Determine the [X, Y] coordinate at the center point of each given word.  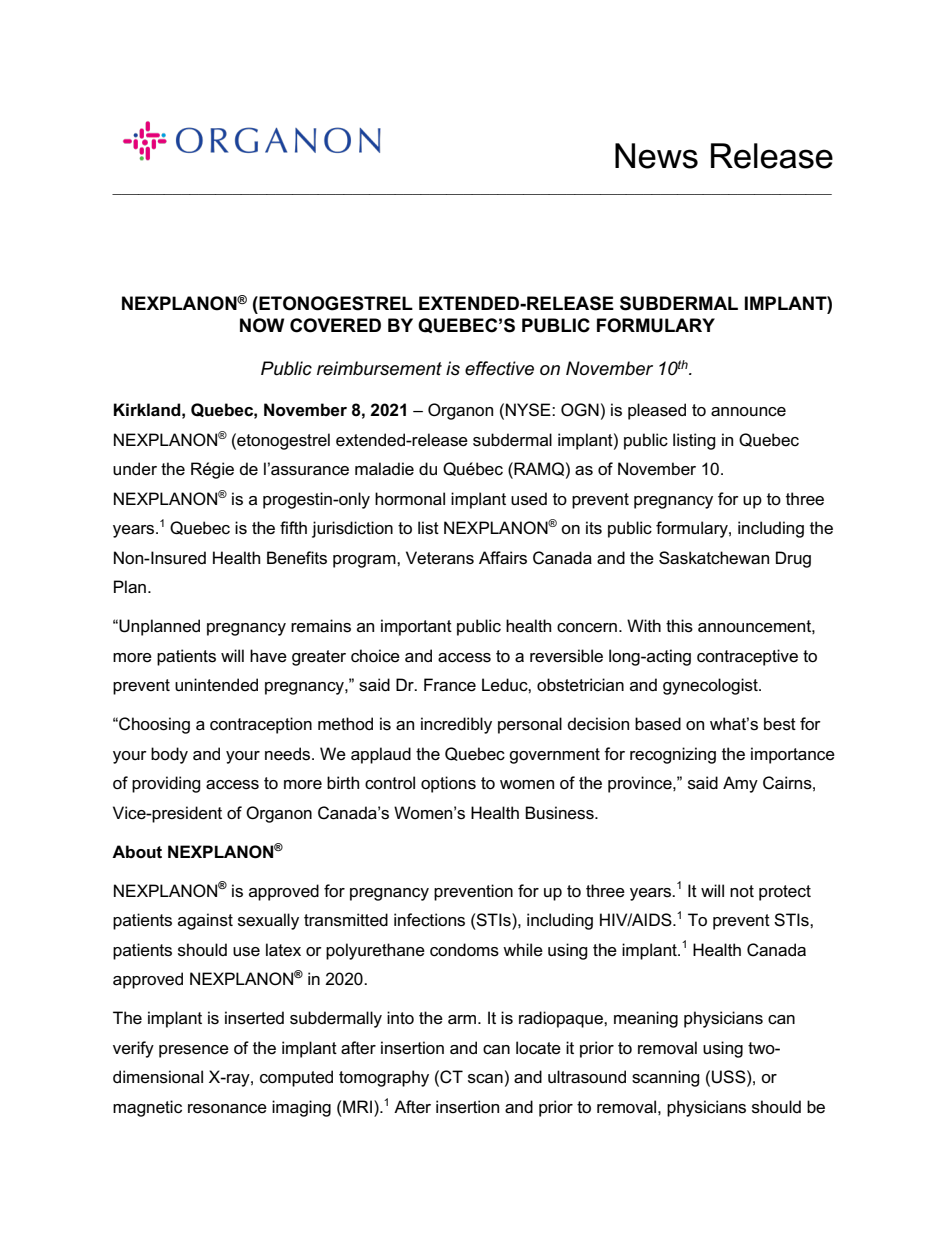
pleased [657, 411]
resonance [227, 1109]
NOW [262, 325]
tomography [384, 1078]
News [656, 156]
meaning [646, 1019]
